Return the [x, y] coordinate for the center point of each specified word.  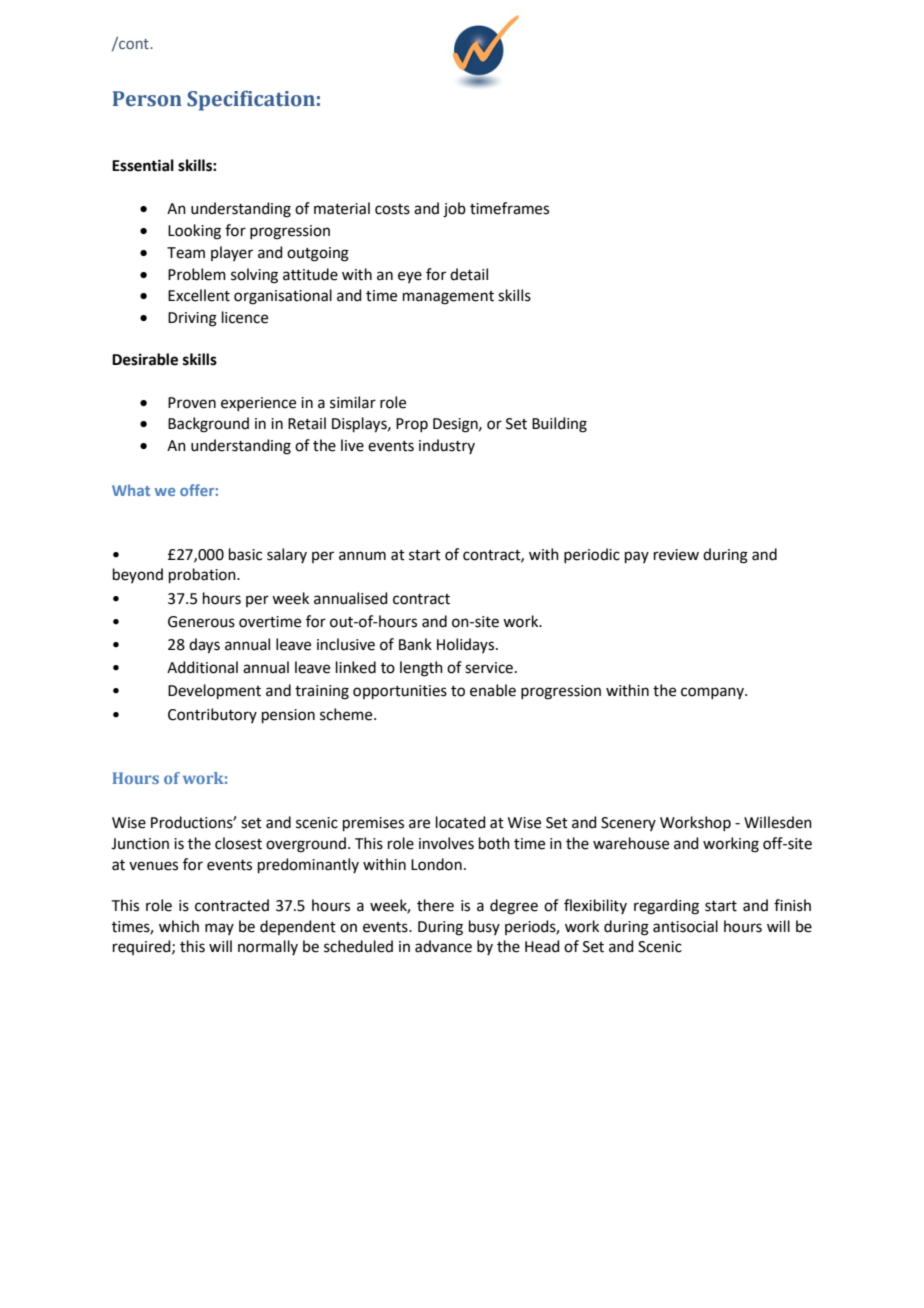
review [676, 555]
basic [245, 554]
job [454, 210]
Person [147, 99]
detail [469, 274]
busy [484, 927]
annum [362, 556]
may [219, 929]
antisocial [685, 926]
